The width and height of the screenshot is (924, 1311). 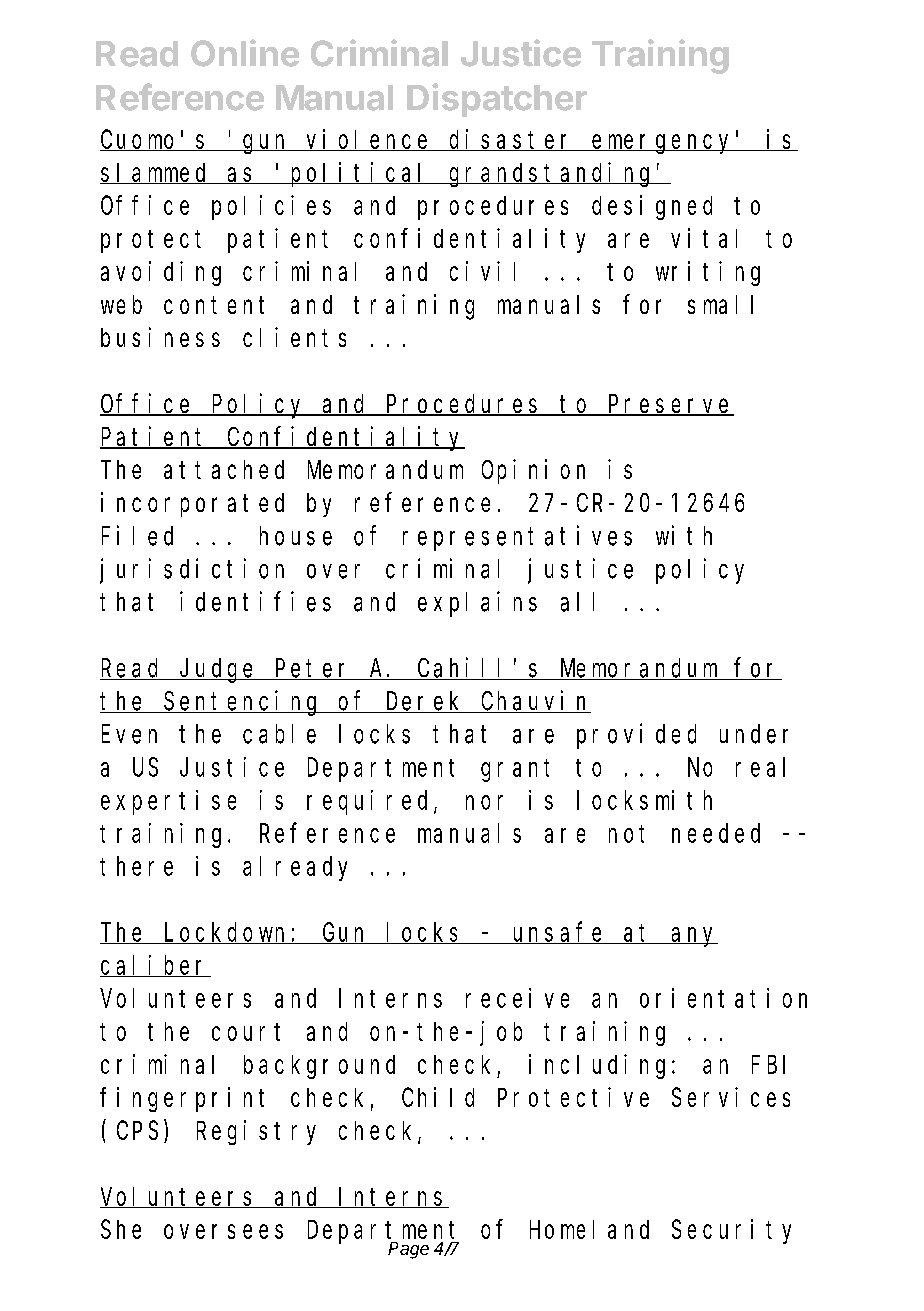 I want to click on required, so click(x=371, y=802).
